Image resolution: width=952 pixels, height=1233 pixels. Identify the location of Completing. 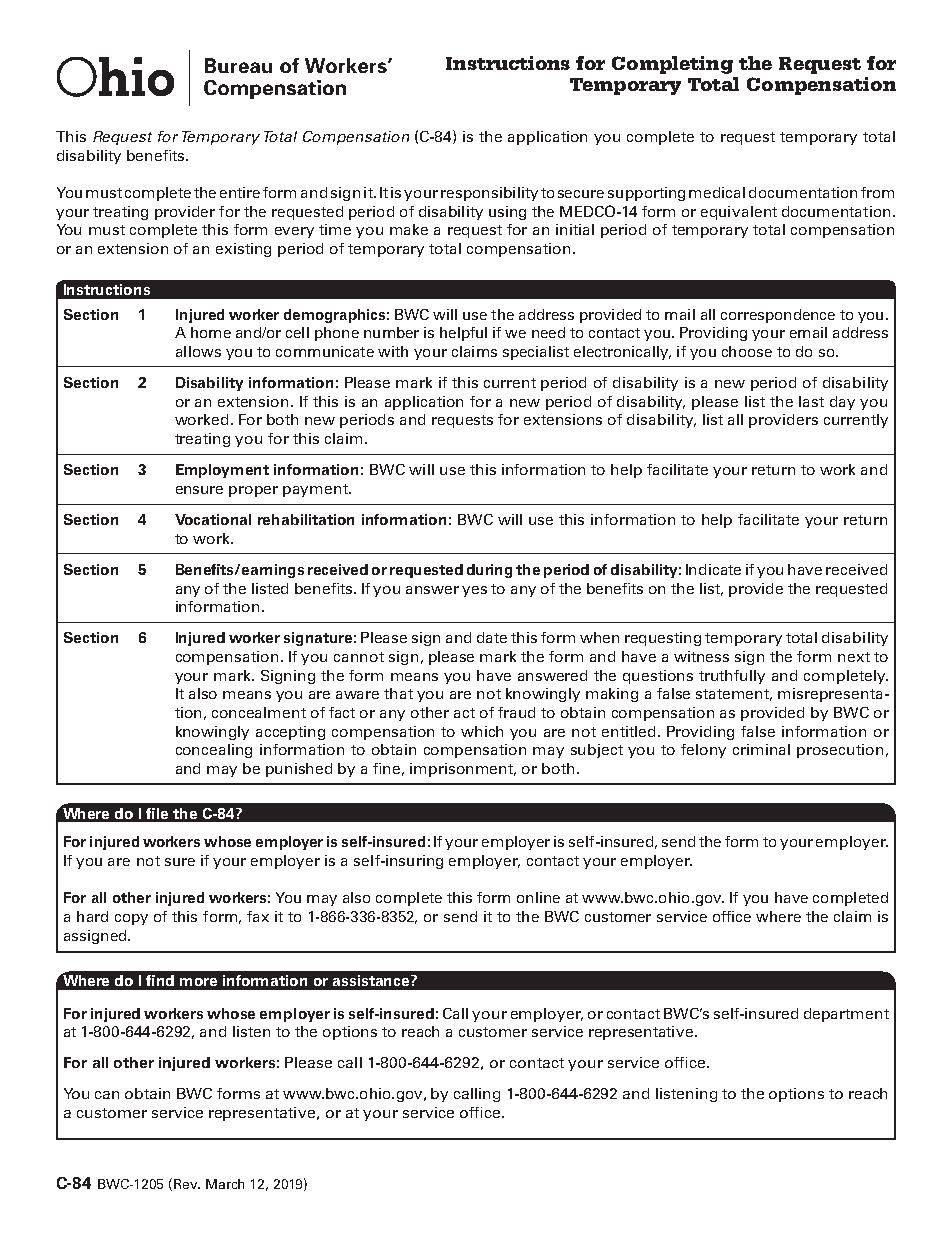
(672, 65).
